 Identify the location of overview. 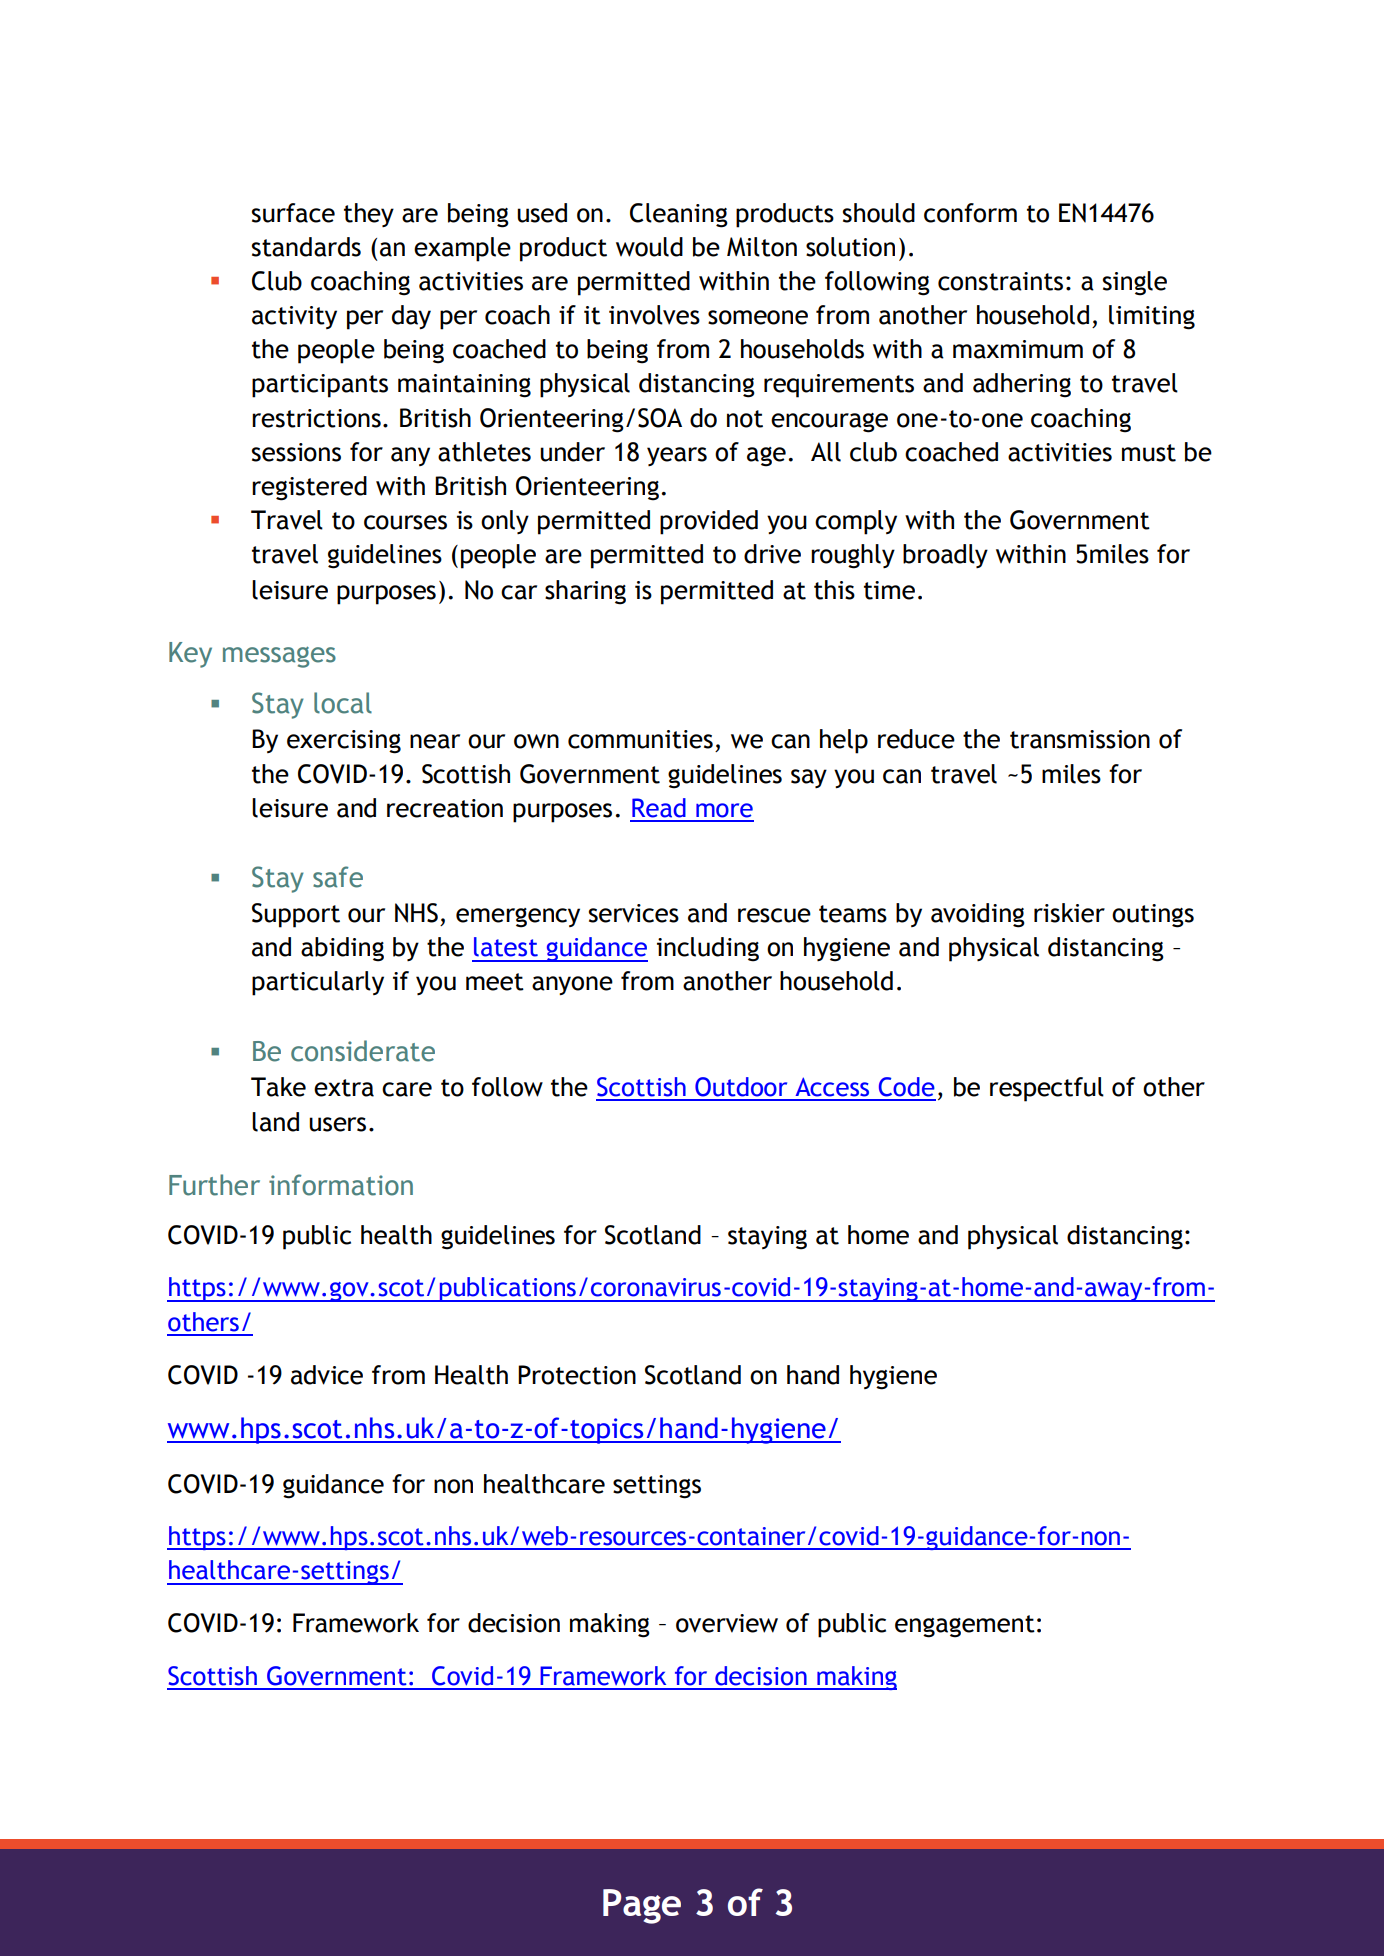
(727, 1623).
